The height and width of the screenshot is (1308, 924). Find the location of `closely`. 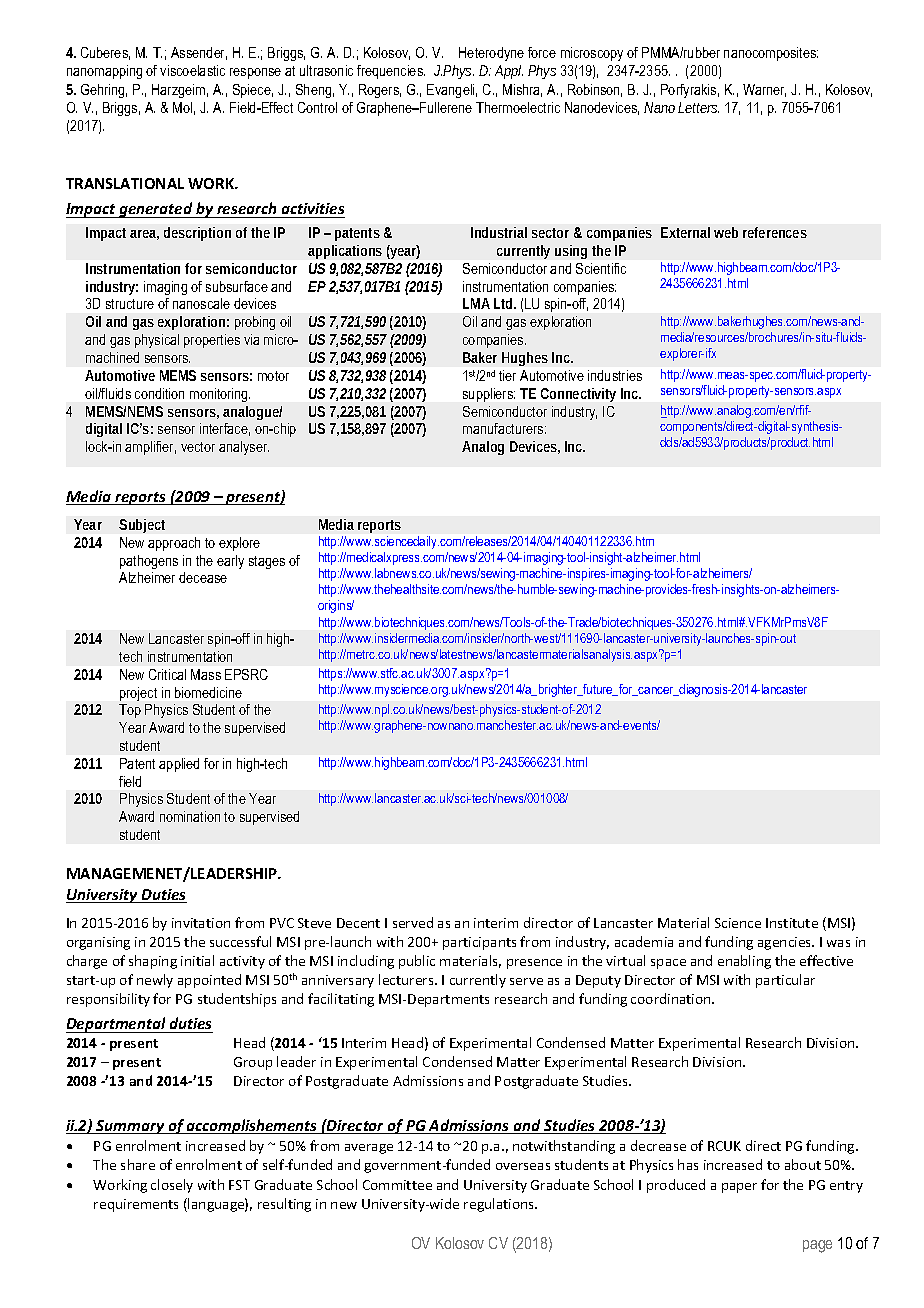

closely is located at coordinates (172, 1186).
